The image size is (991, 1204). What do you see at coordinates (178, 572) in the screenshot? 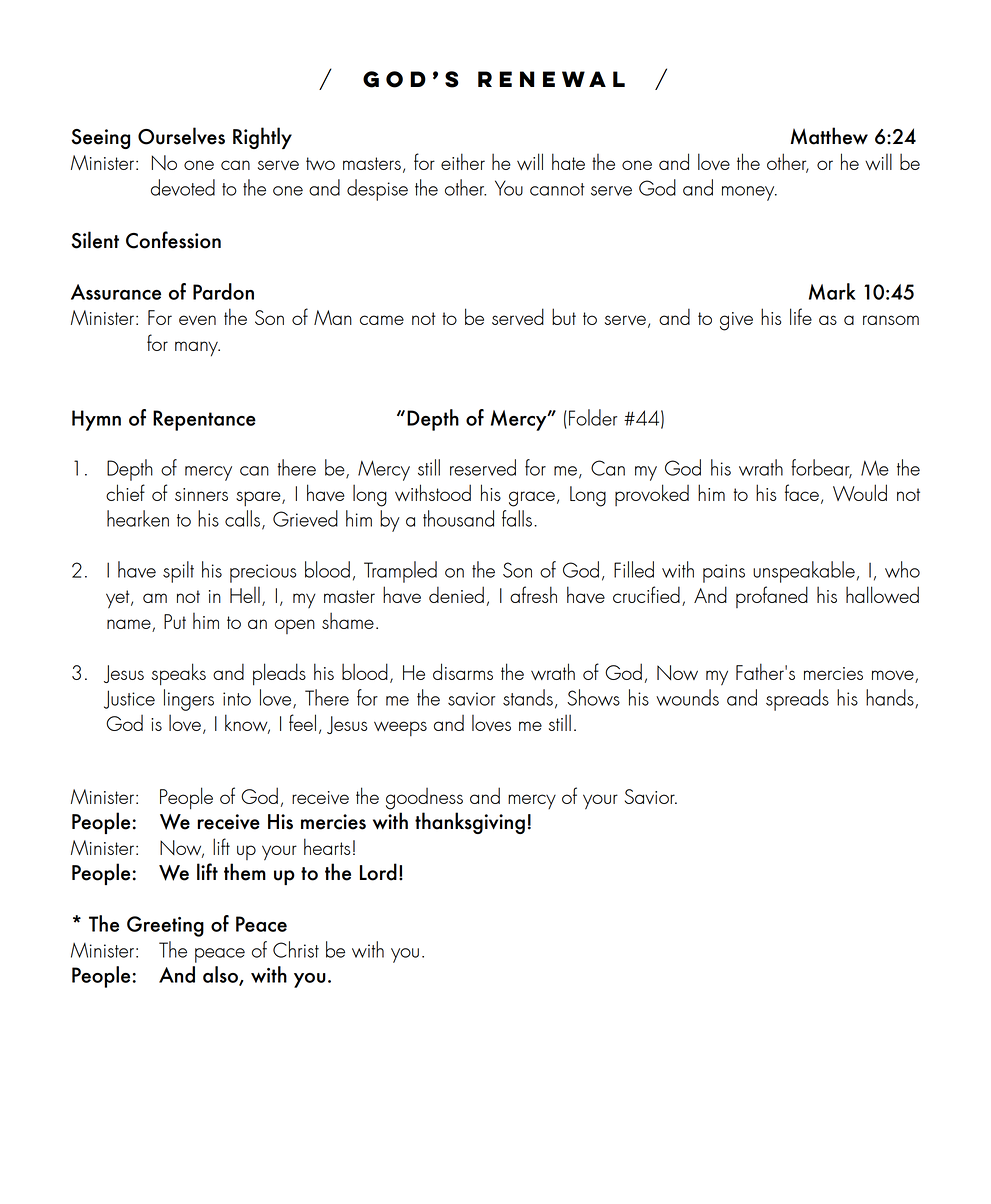
I see `spilt` at bounding box center [178, 572].
